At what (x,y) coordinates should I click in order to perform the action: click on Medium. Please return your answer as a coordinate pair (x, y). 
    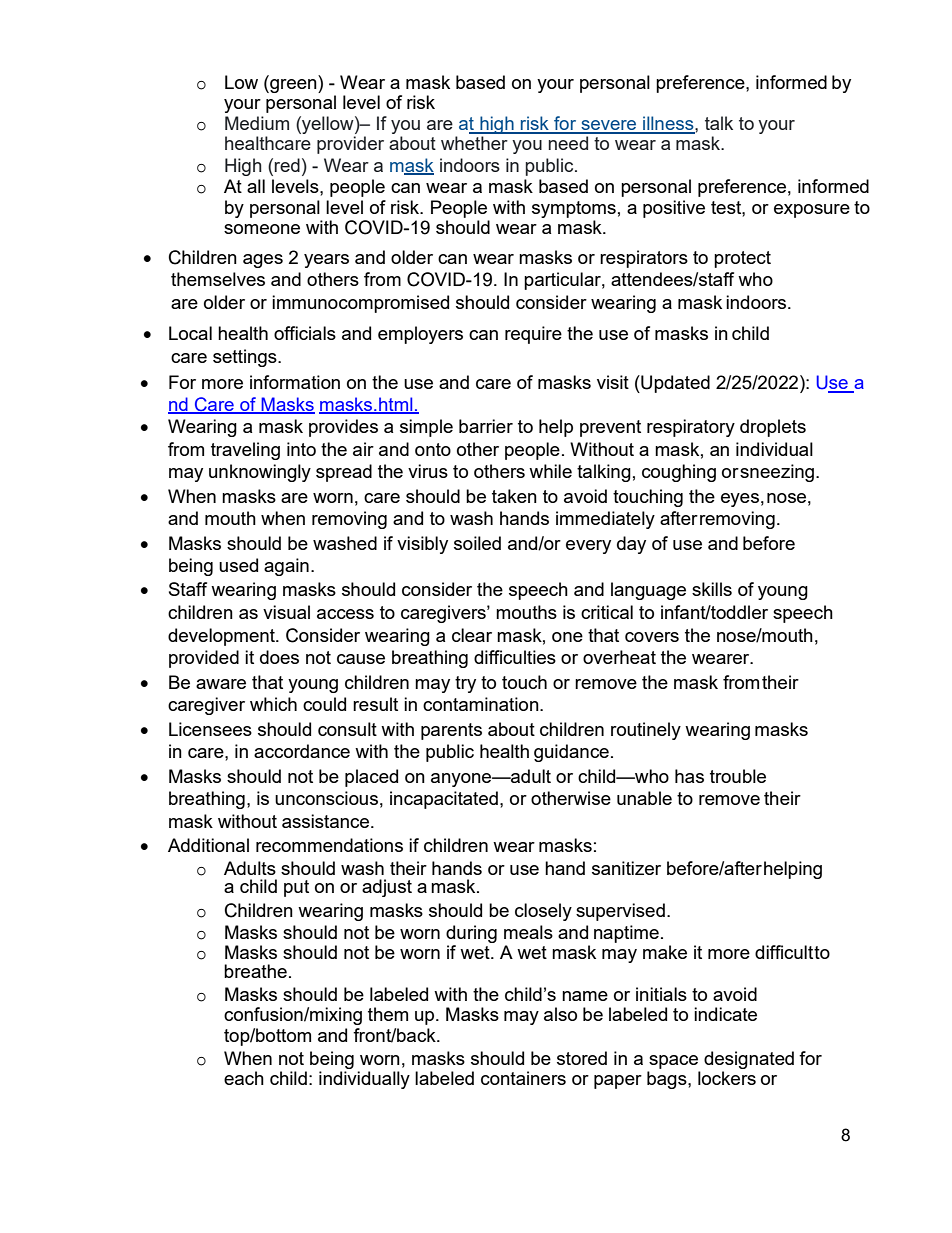
    Looking at the image, I should click on (257, 123).
